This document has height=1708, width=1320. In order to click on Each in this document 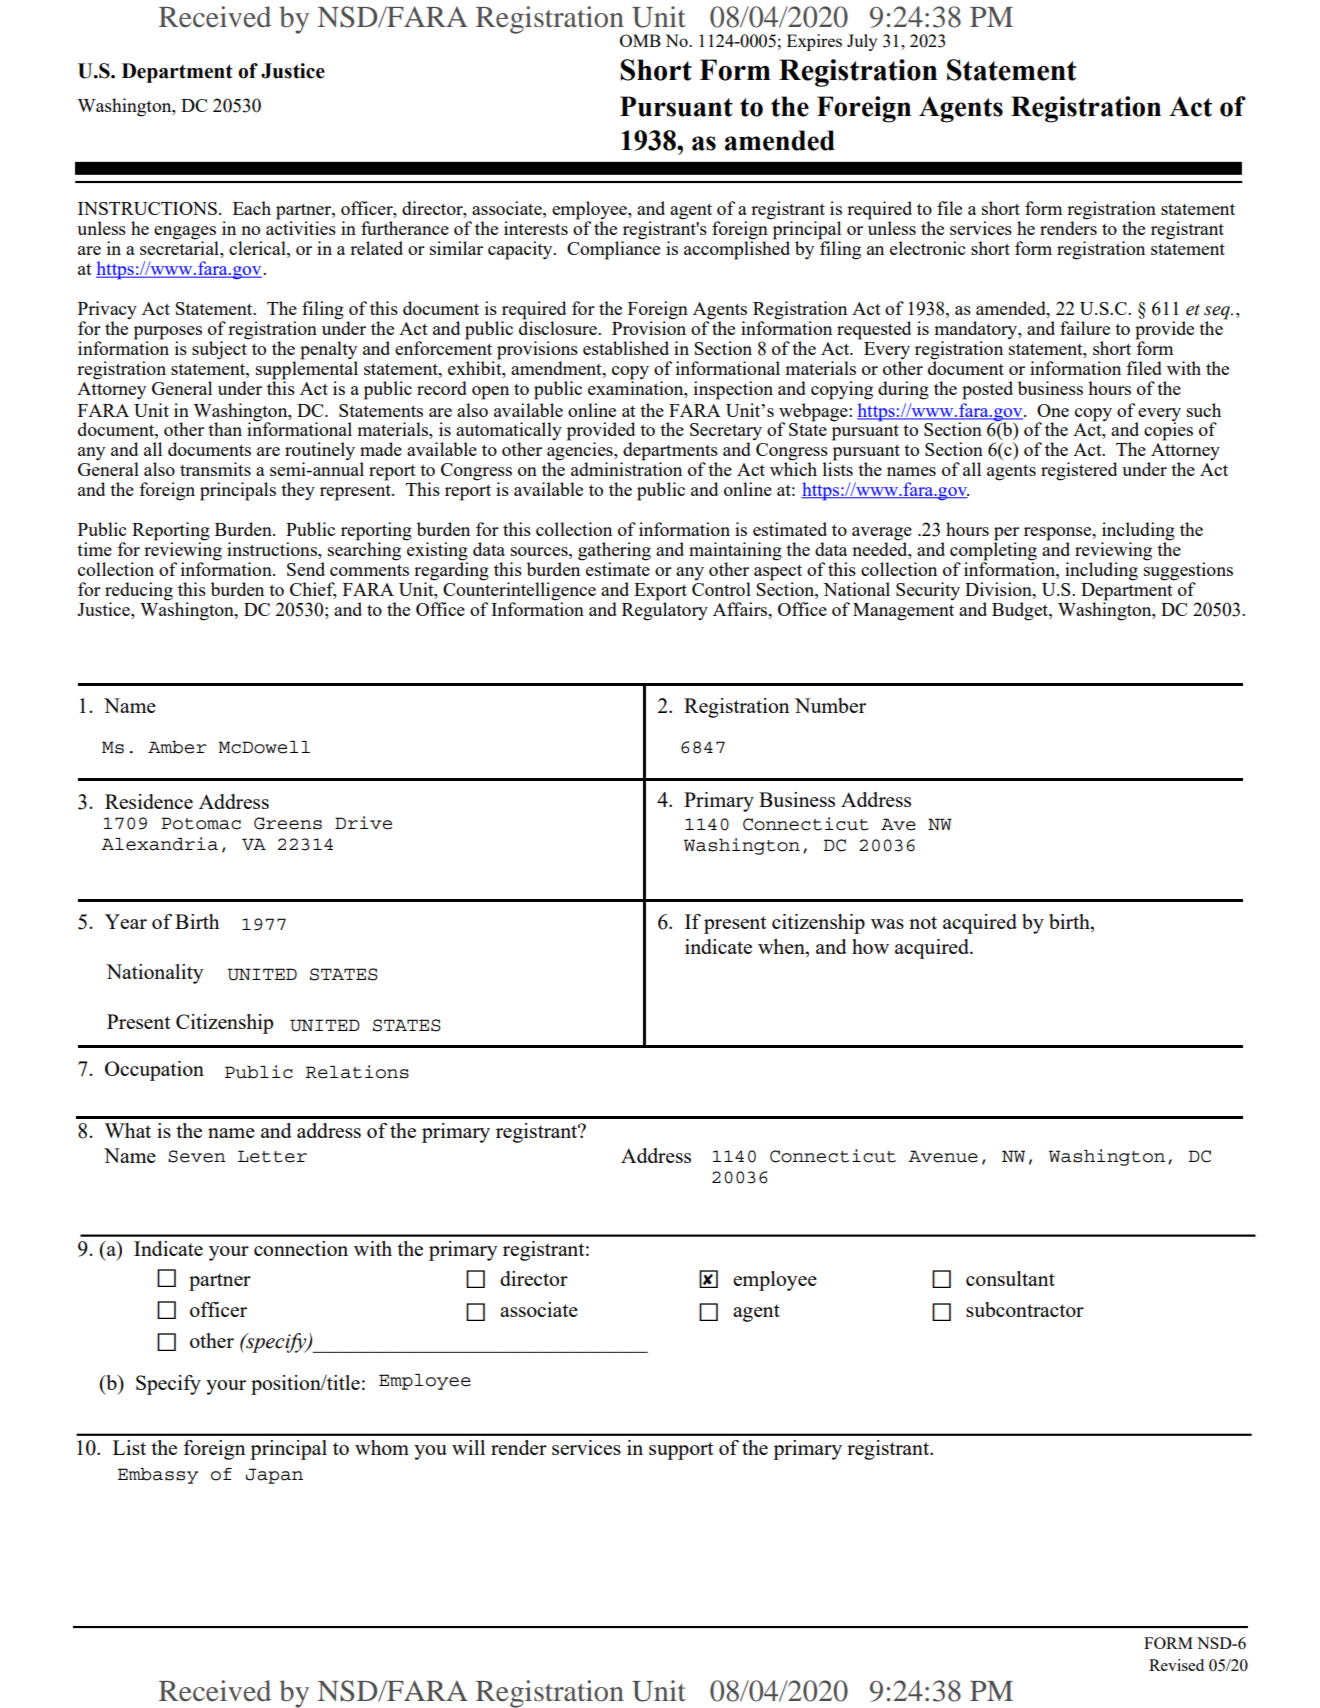, I will do `click(252, 208)`.
